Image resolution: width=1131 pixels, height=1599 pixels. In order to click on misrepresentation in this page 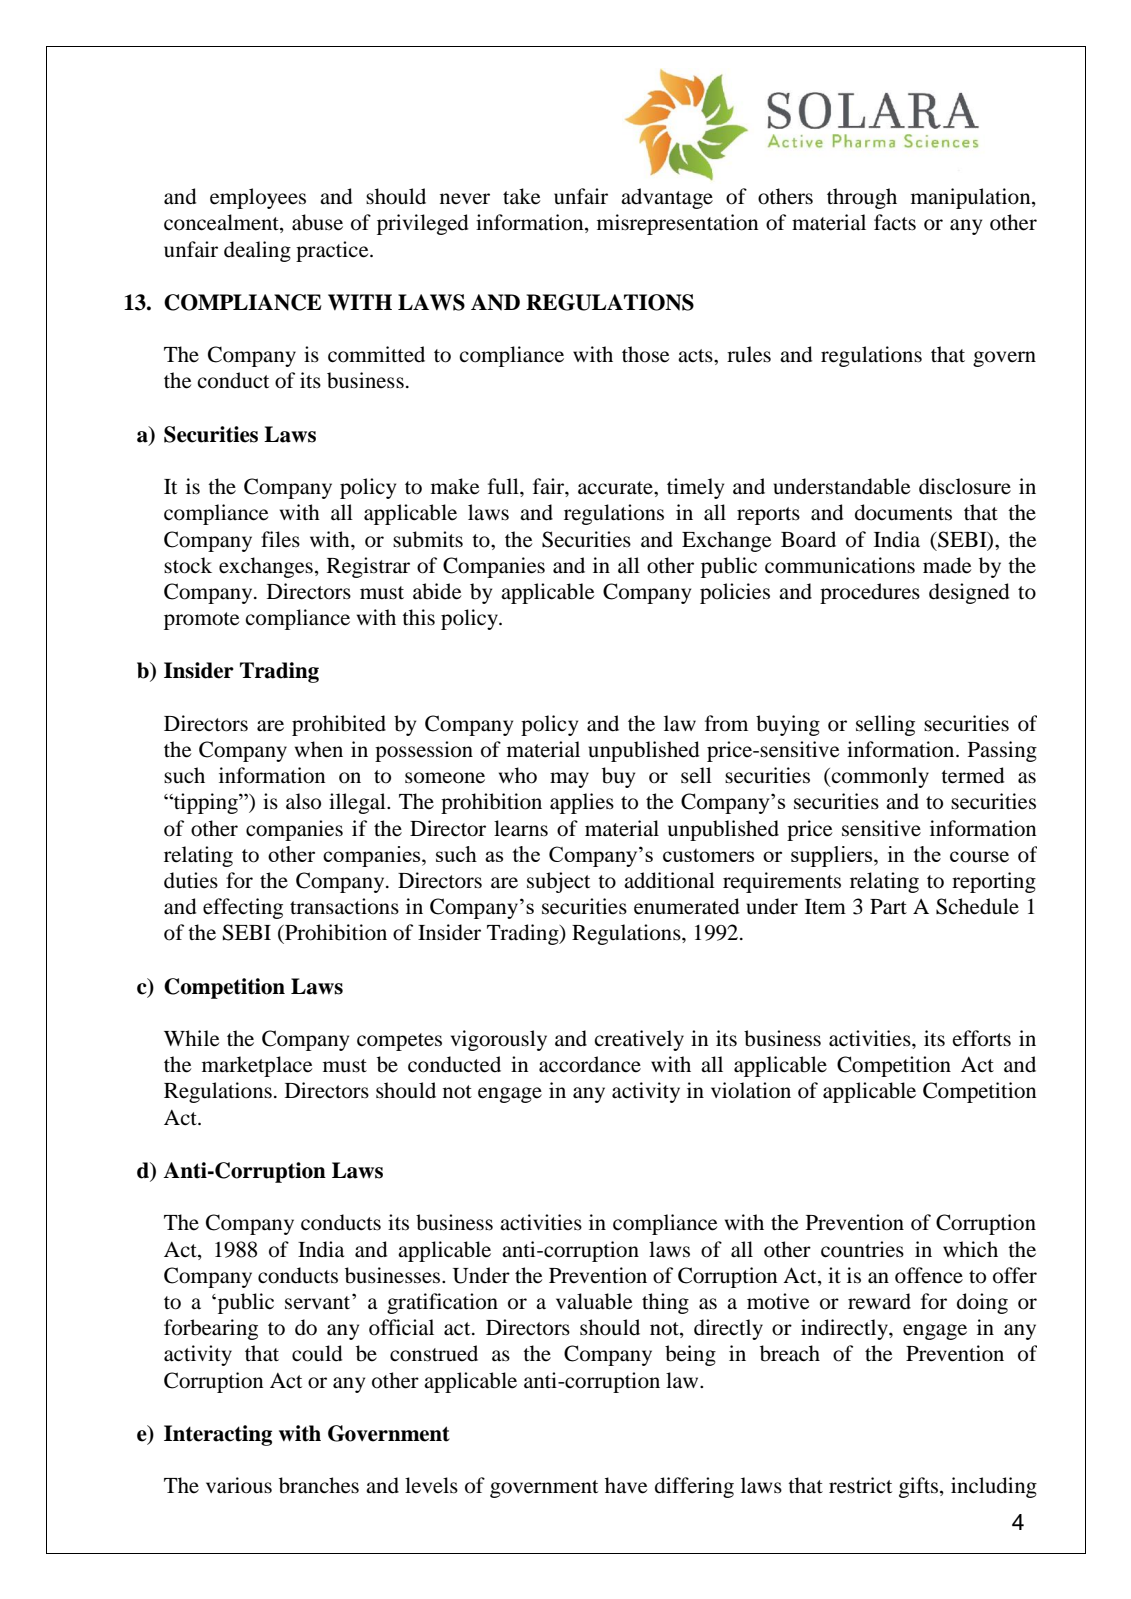, I will do `click(677, 224)`.
